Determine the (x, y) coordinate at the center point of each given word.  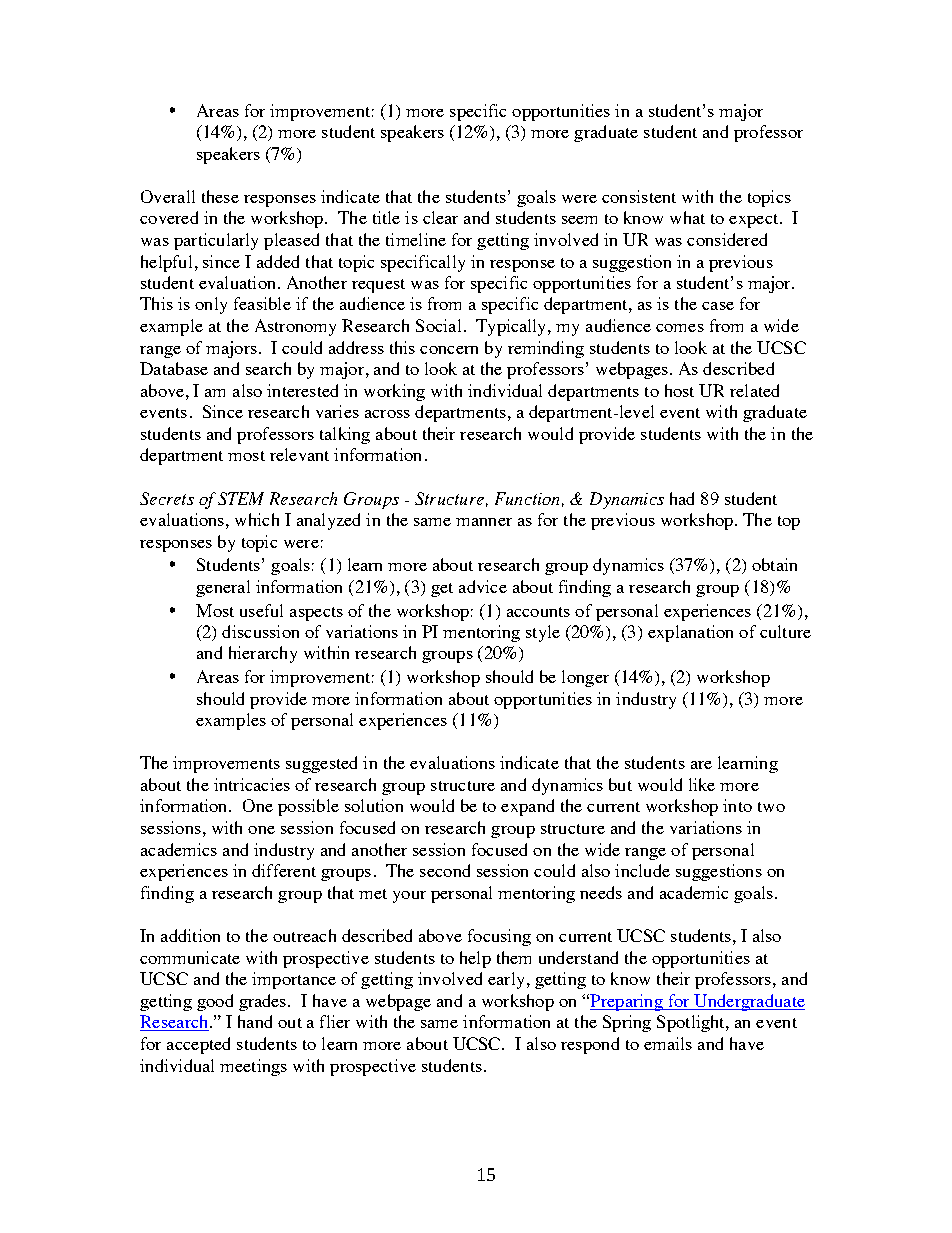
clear (440, 217)
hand (255, 1021)
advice (483, 586)
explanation (690, 633)
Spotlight (692, 1023)
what (687, 217)
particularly (216, 241)
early (506, 980)
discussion (260, 631)
